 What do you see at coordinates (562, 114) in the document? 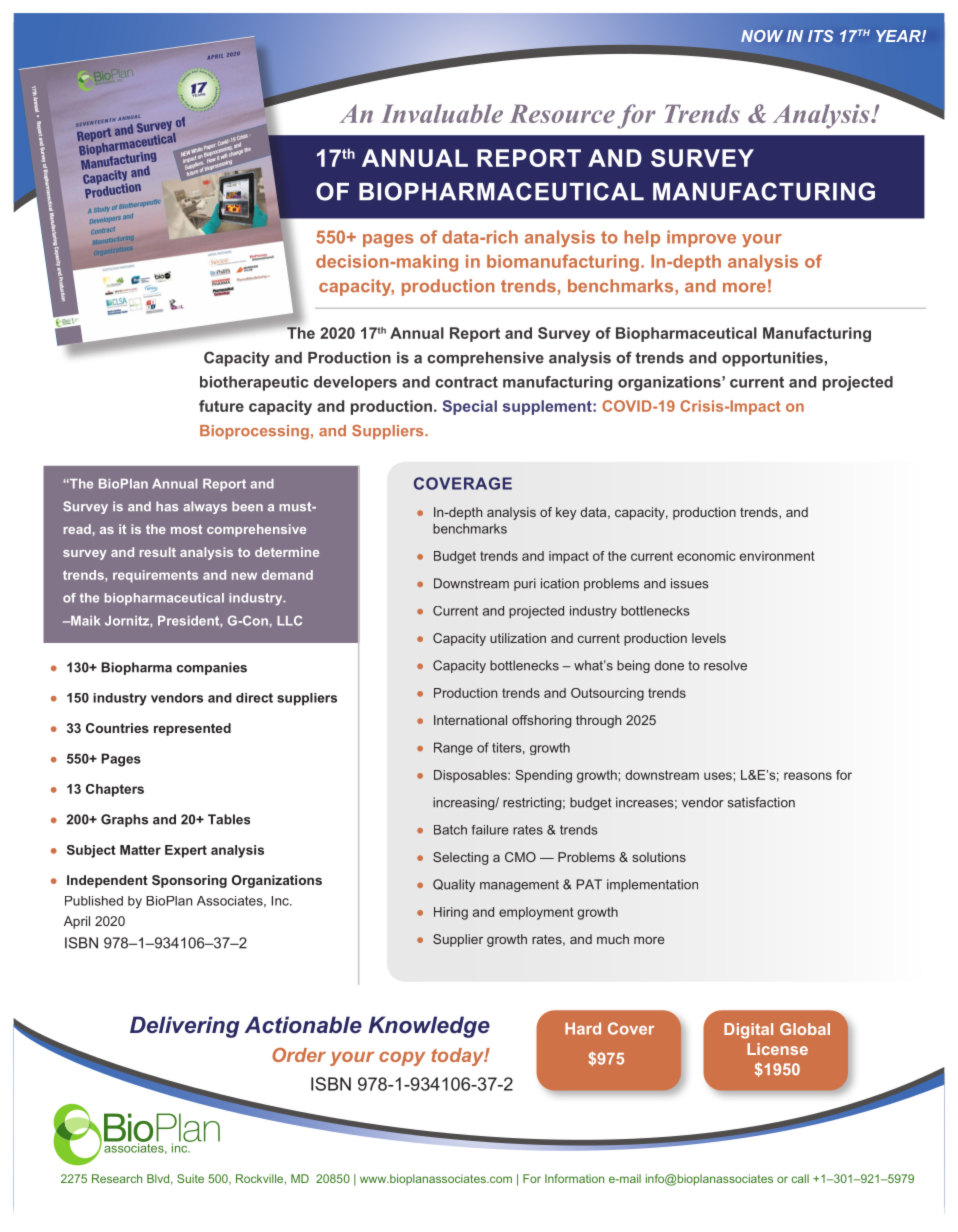
I see `Resource` at bounding box center [562, 114].
